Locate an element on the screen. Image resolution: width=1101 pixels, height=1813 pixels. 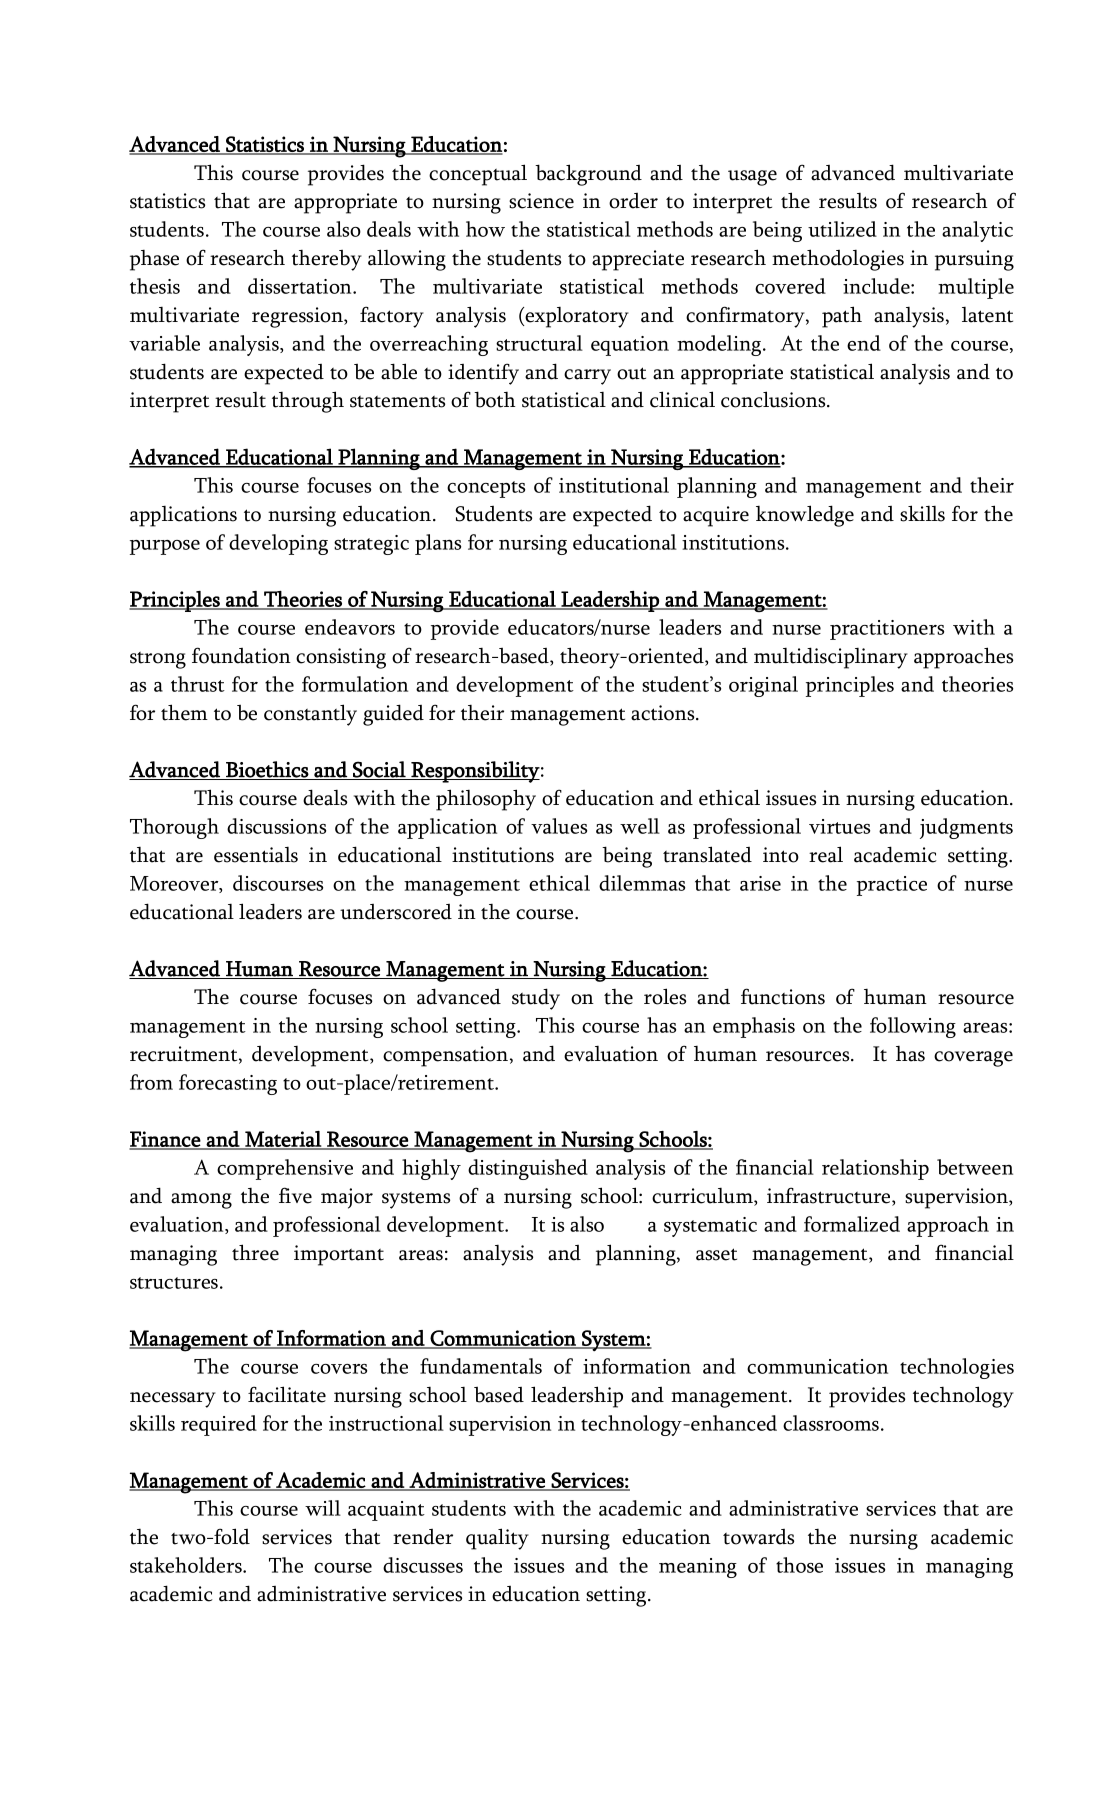
distinguished is located at coordinates (528, 1169).
